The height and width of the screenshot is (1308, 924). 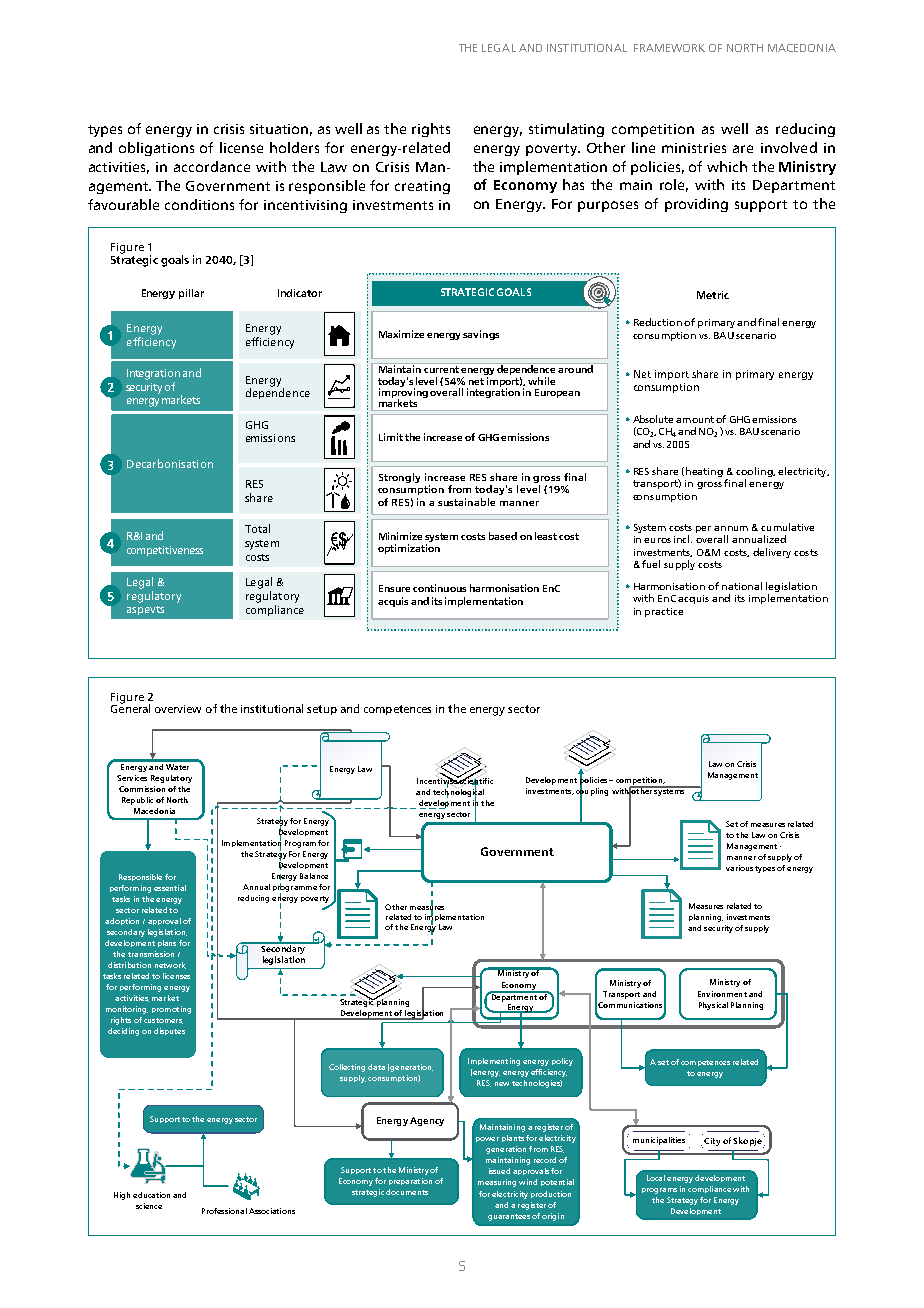 What do you see at coordinates (170, 888) in the screenshot?
I see `essential` at bounding box center [170, 888].
